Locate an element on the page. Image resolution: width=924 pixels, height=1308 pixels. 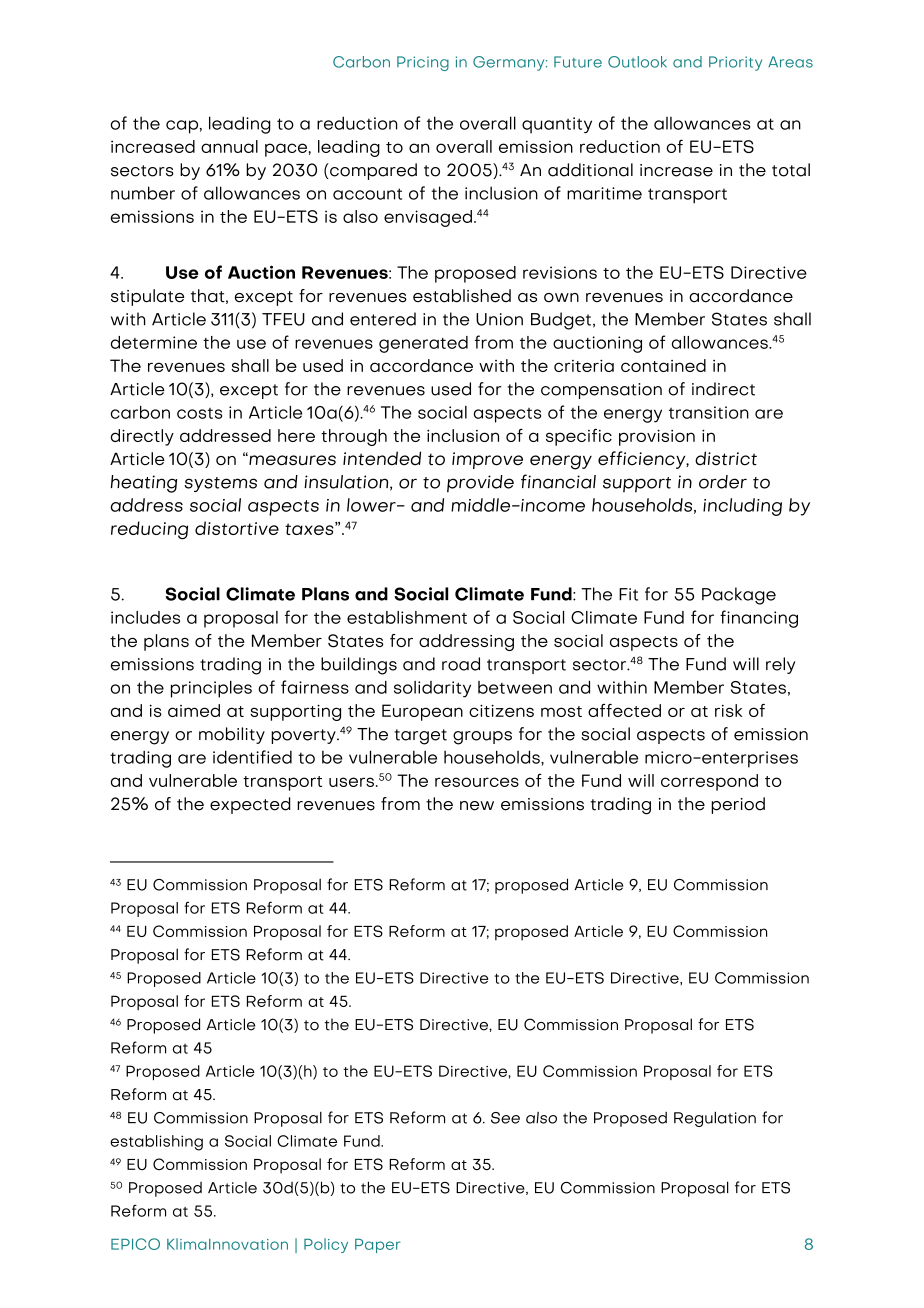
Regulation is located at coordinates (715, 1119).
